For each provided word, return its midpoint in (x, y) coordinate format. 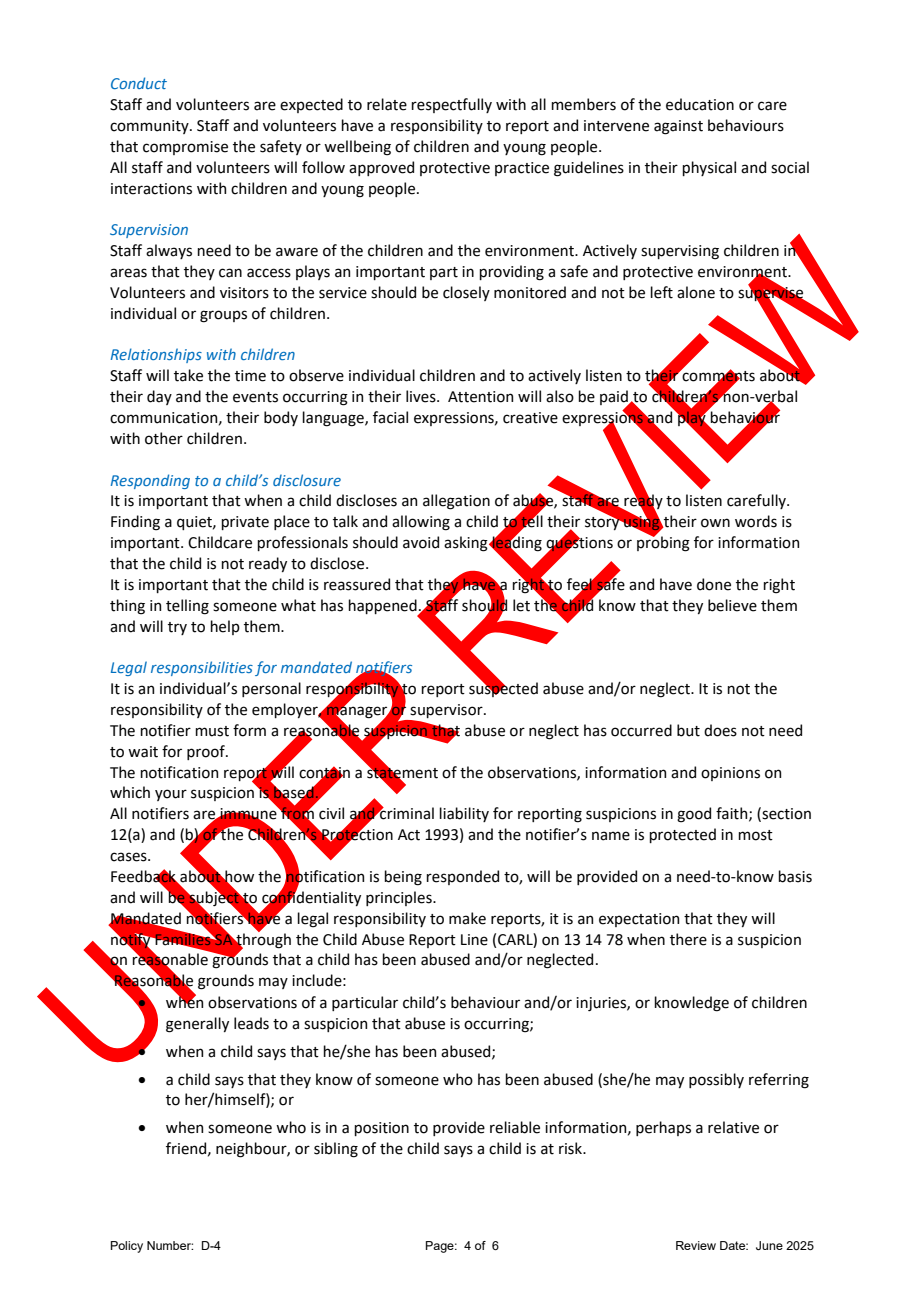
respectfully (451, 105)
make (467, 918)
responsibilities (202, 668)
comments (717, 376)
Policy (127, 1247)
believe (732, 605)
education (700, 104)
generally (197, 1025)
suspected (503, 688)
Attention (480, 397)
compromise (185, 148)
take (188, 375)
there (688, 939)
